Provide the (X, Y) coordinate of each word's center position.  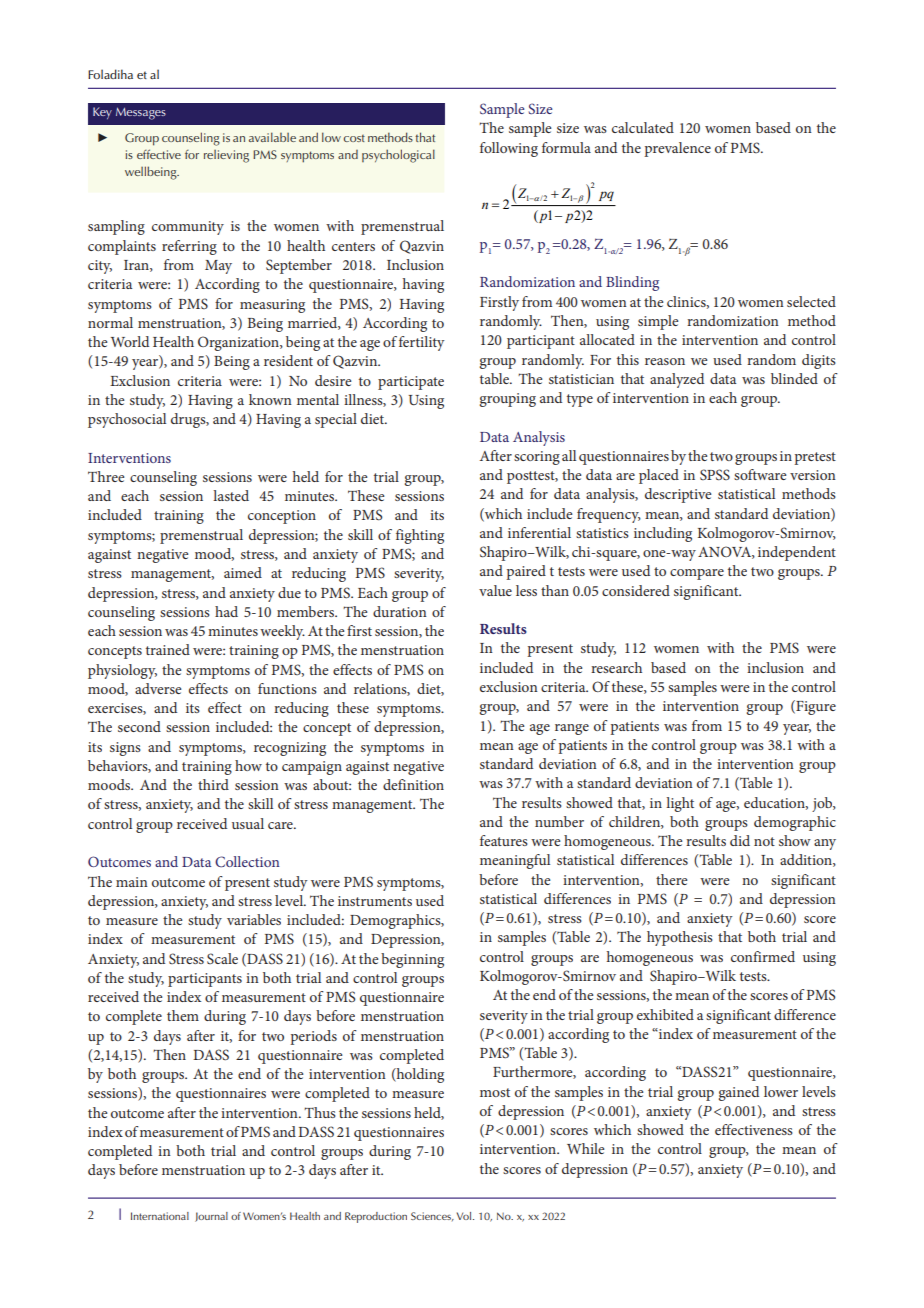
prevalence (677, 149)
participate (411, 383)
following (509, 149)
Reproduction (376, 1217)
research (616, 667)
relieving (226, 156)
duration (400, 611)
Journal (211, 1217)
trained (168, 649)
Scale (222, 958)
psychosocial (127, 420)
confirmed (763, 956)
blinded (794, 378)
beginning (412, 960)
